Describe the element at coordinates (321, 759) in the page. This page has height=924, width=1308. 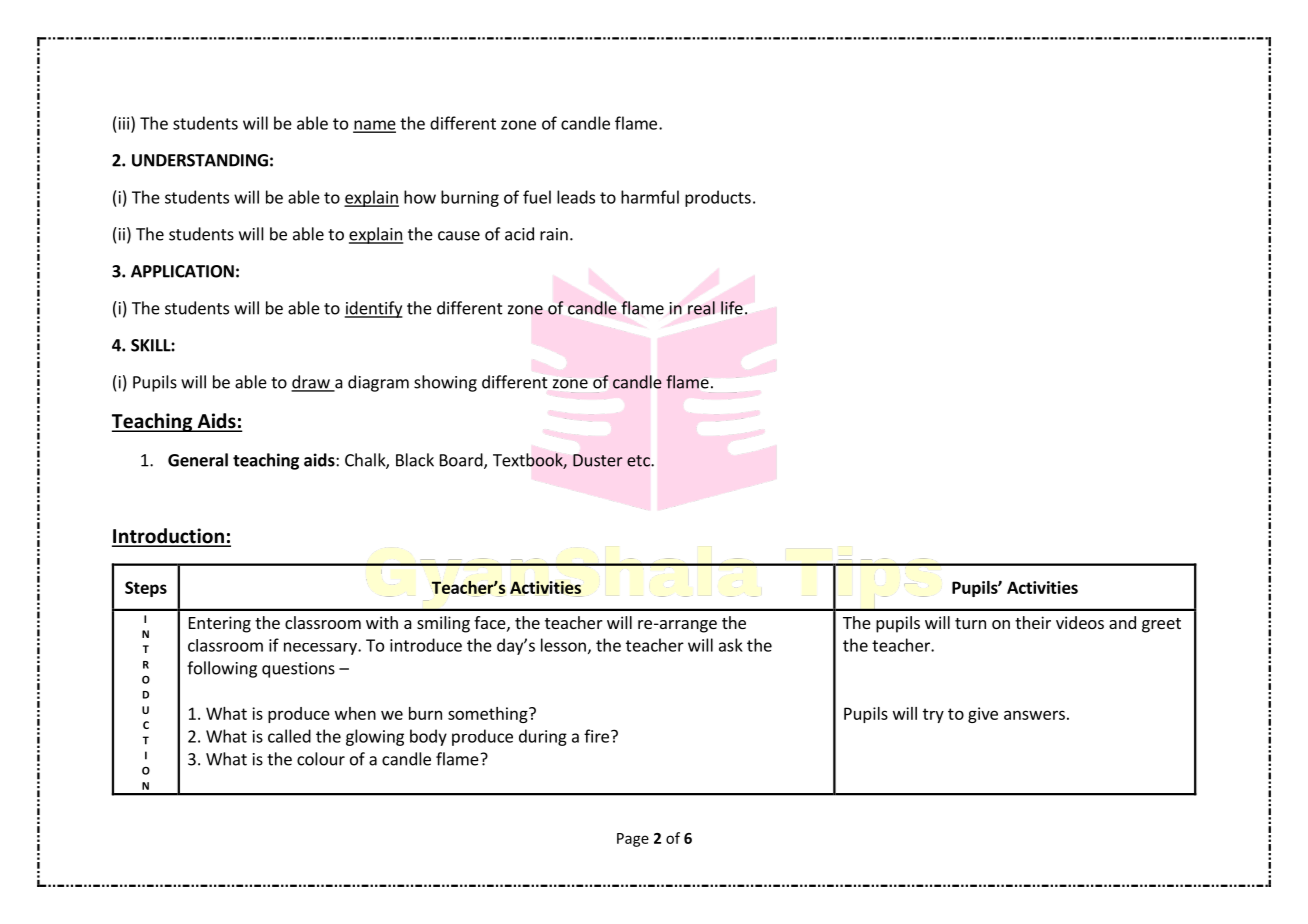
I see `colour` at that location.
